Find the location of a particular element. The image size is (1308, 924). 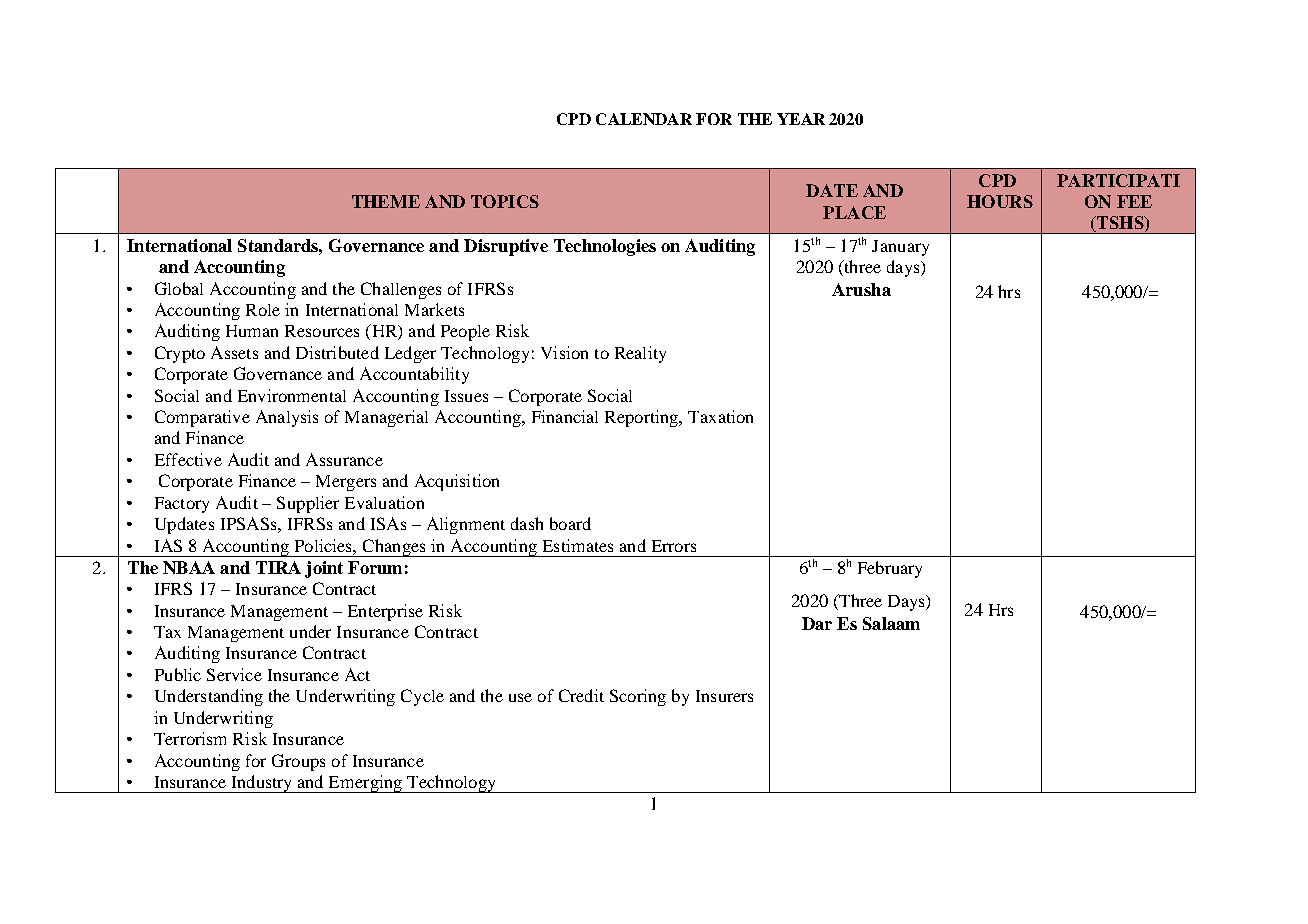

Assurance is located at coordinates (344, 459).
